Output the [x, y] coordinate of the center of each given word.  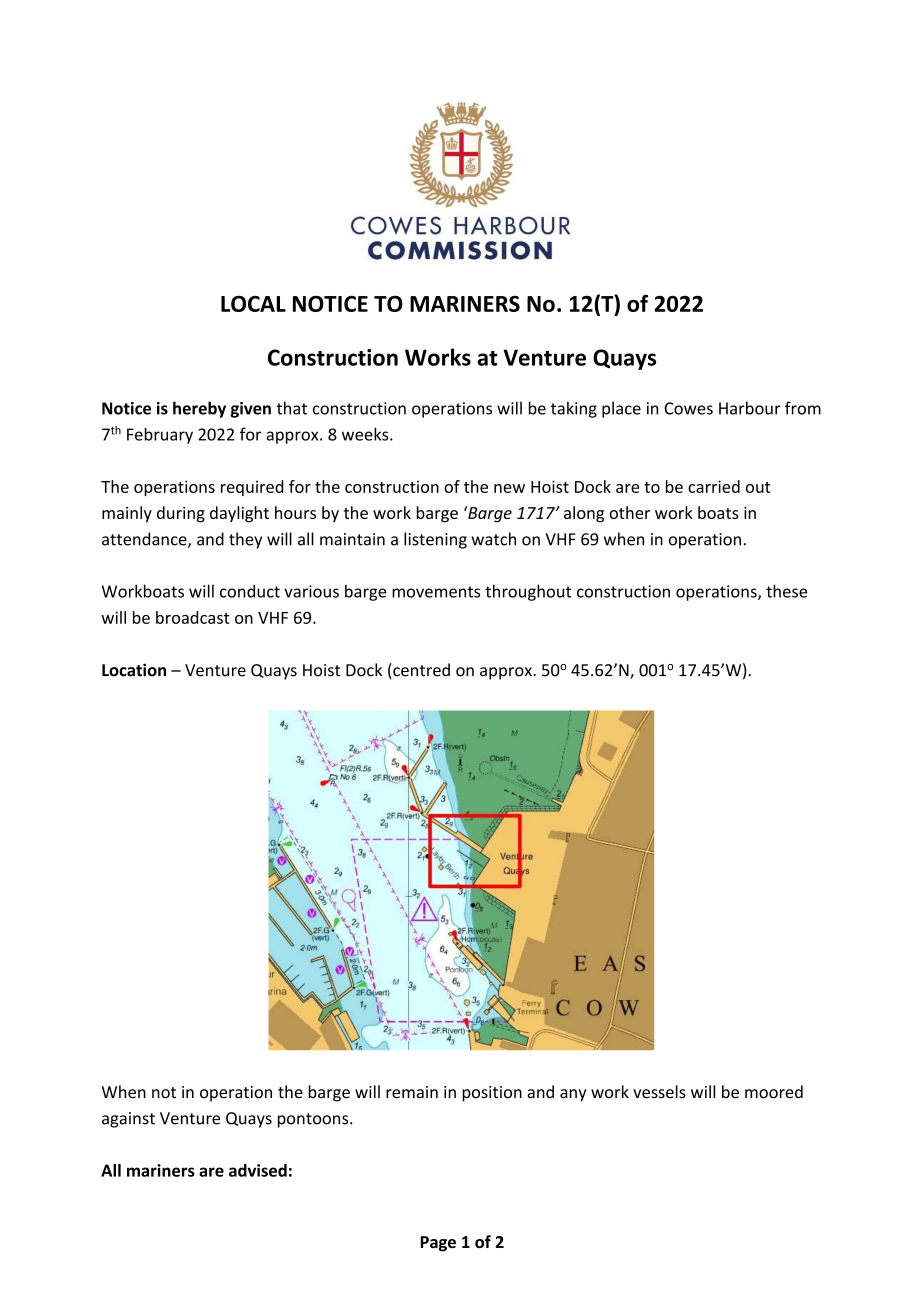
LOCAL [253, 303]
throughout [528, 592]
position [492, 1094]
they [245, 540]
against [128, 1120]
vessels [659, 1092]
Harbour [750, 408]
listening [435, 540]
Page [438, 1244]
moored [774, 1092]
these [786, 591]
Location [134, 670]
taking [574, 409]
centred [420, 671]
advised [258, 1170]
